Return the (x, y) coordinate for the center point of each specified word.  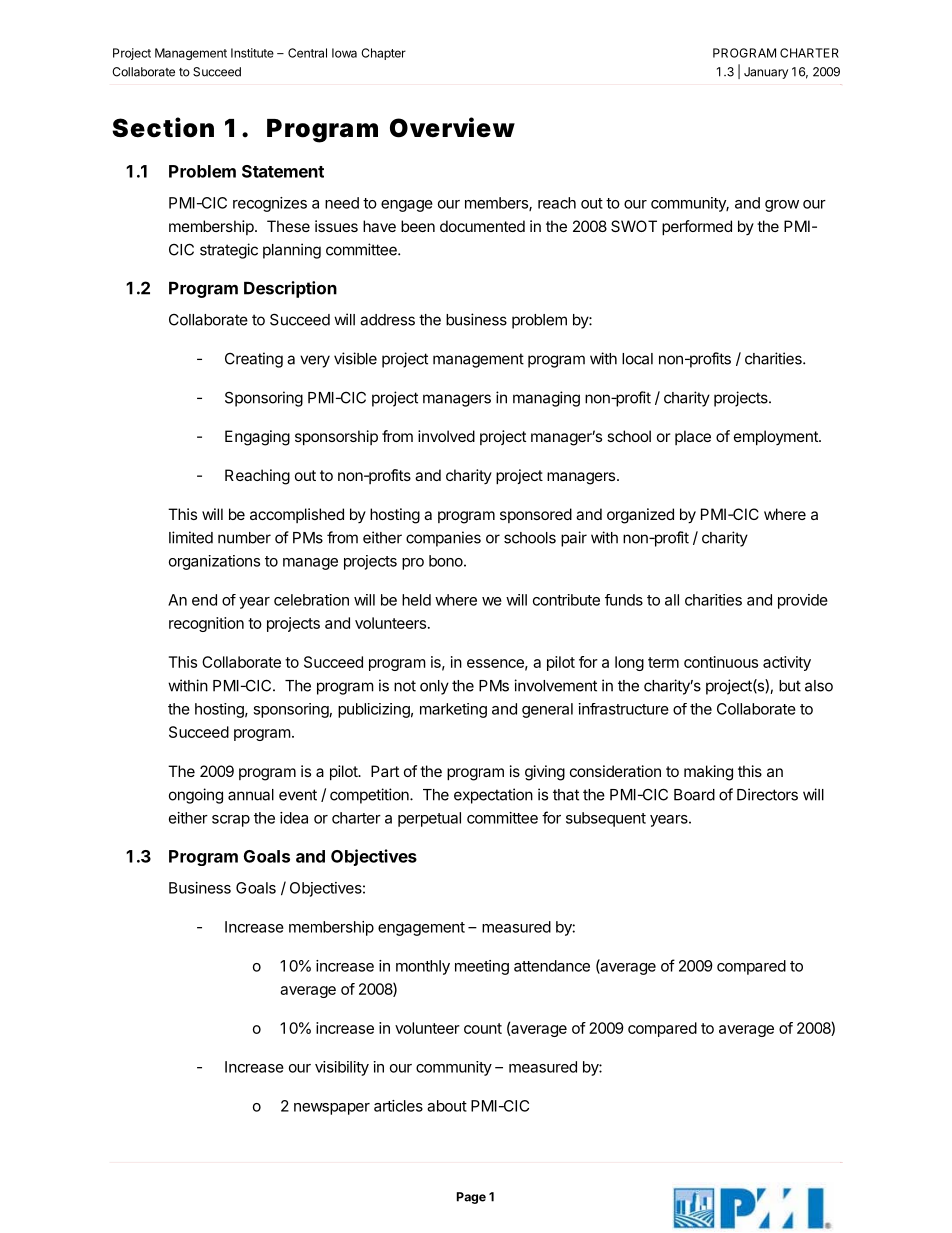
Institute (252, 53)
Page (471, 1198)
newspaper (332, 1109)
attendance (552, 966)
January (766, 73)
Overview (452, 127)
